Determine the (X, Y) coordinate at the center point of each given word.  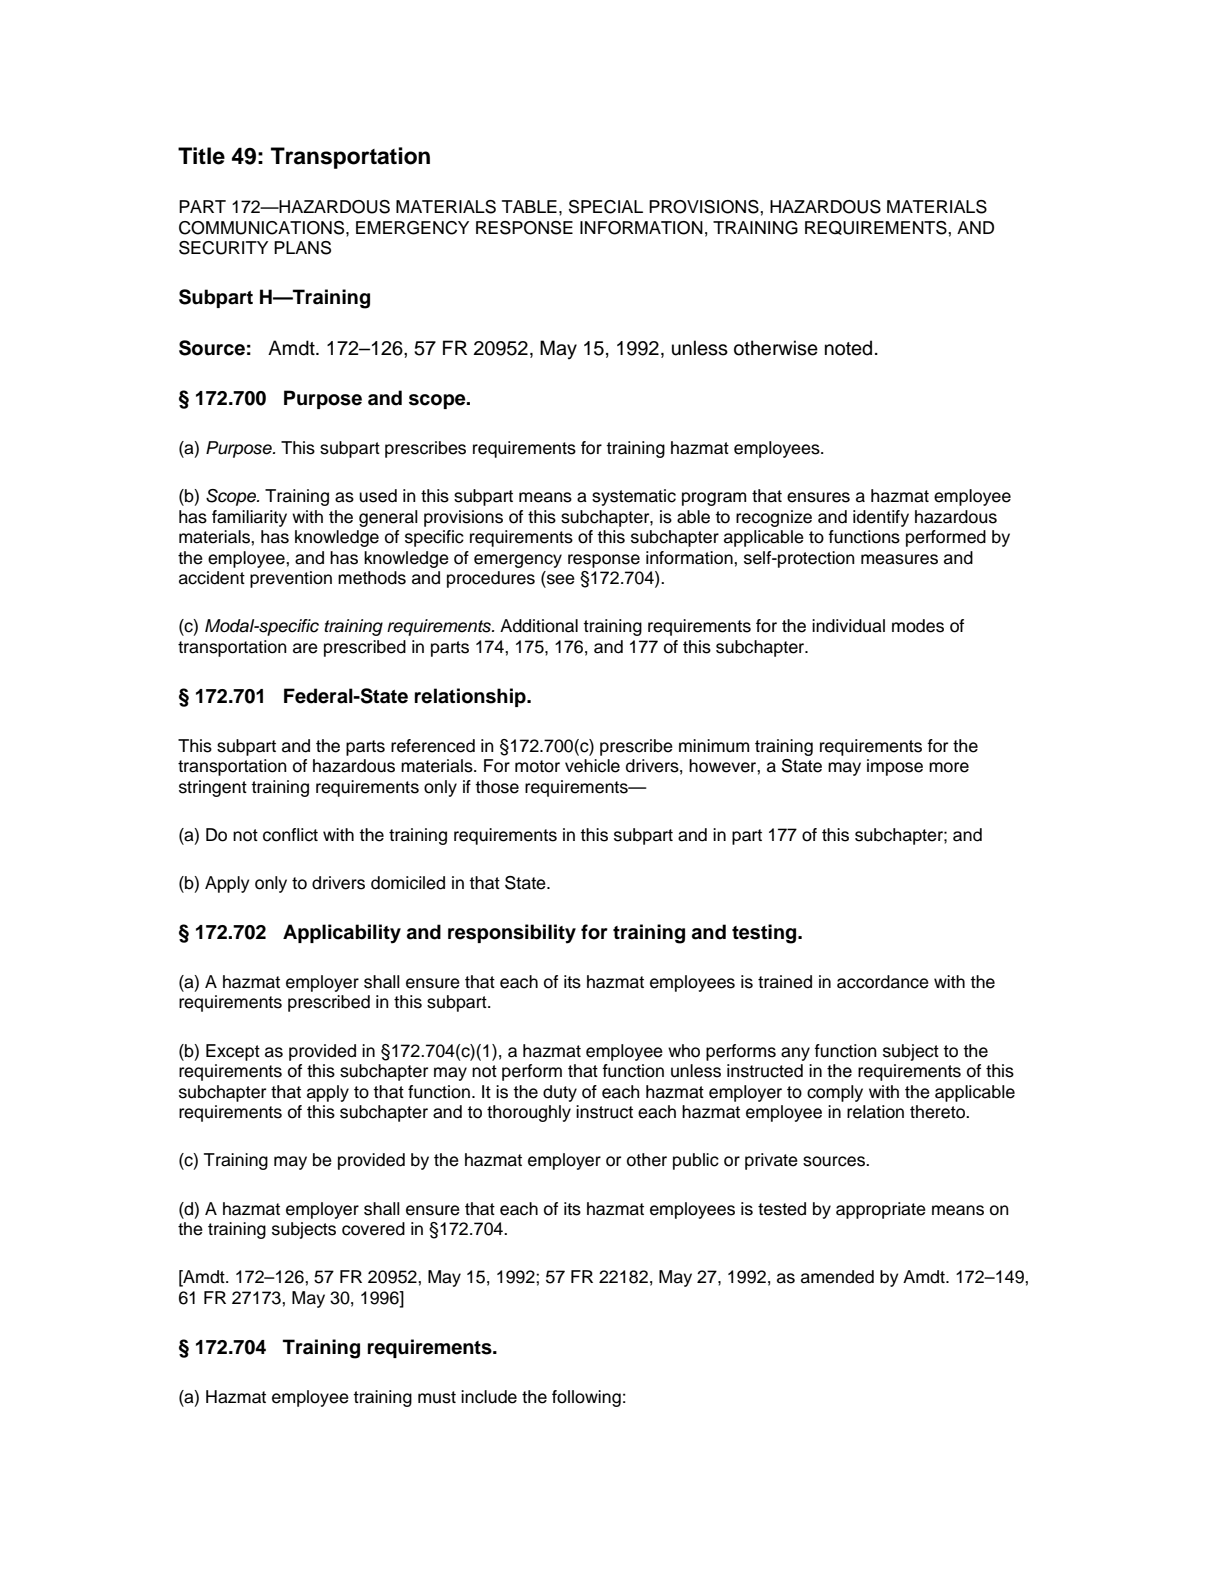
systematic (634, 497)
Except (233, 1052)
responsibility (512, 934)
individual (848, 626)
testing (765, 934)
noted (848, 348)
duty (560, 1093)
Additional (539, 626)
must (437, 1397)
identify (881, 518)
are (305, 648)
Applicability (342, 934)
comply (835, 1093)
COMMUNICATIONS (263, 228)
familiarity (249, 518)
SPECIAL (606, 207)
